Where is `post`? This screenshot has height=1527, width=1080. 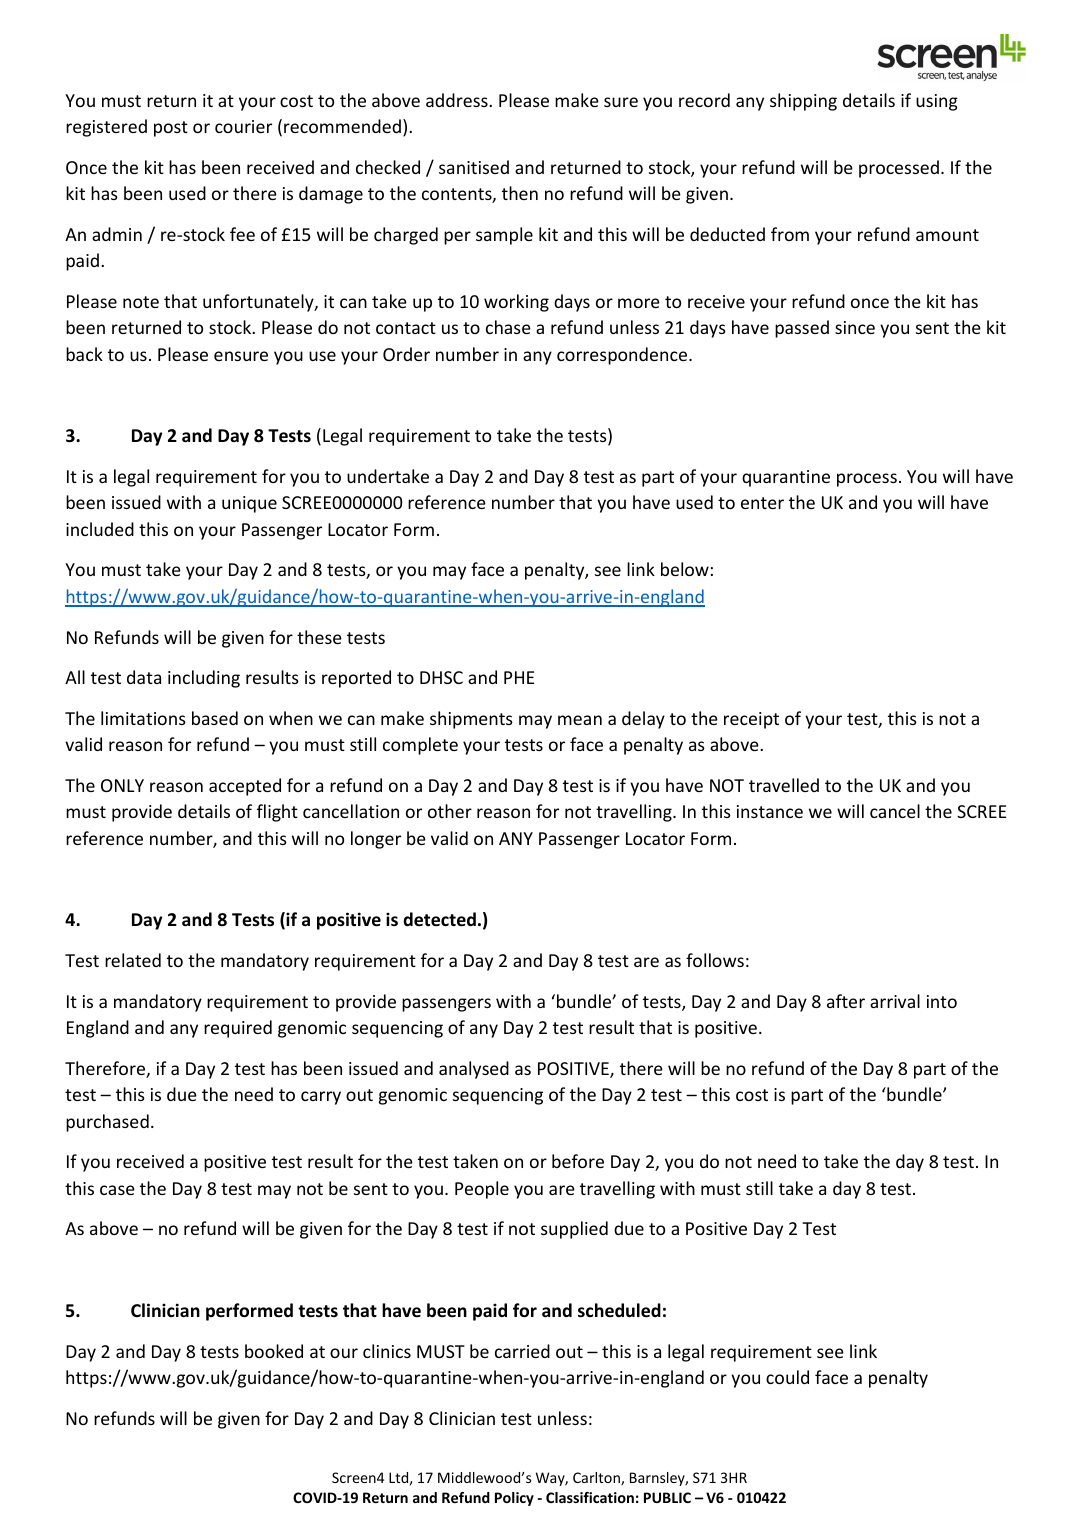 post is located at coordinates (171, 129).
